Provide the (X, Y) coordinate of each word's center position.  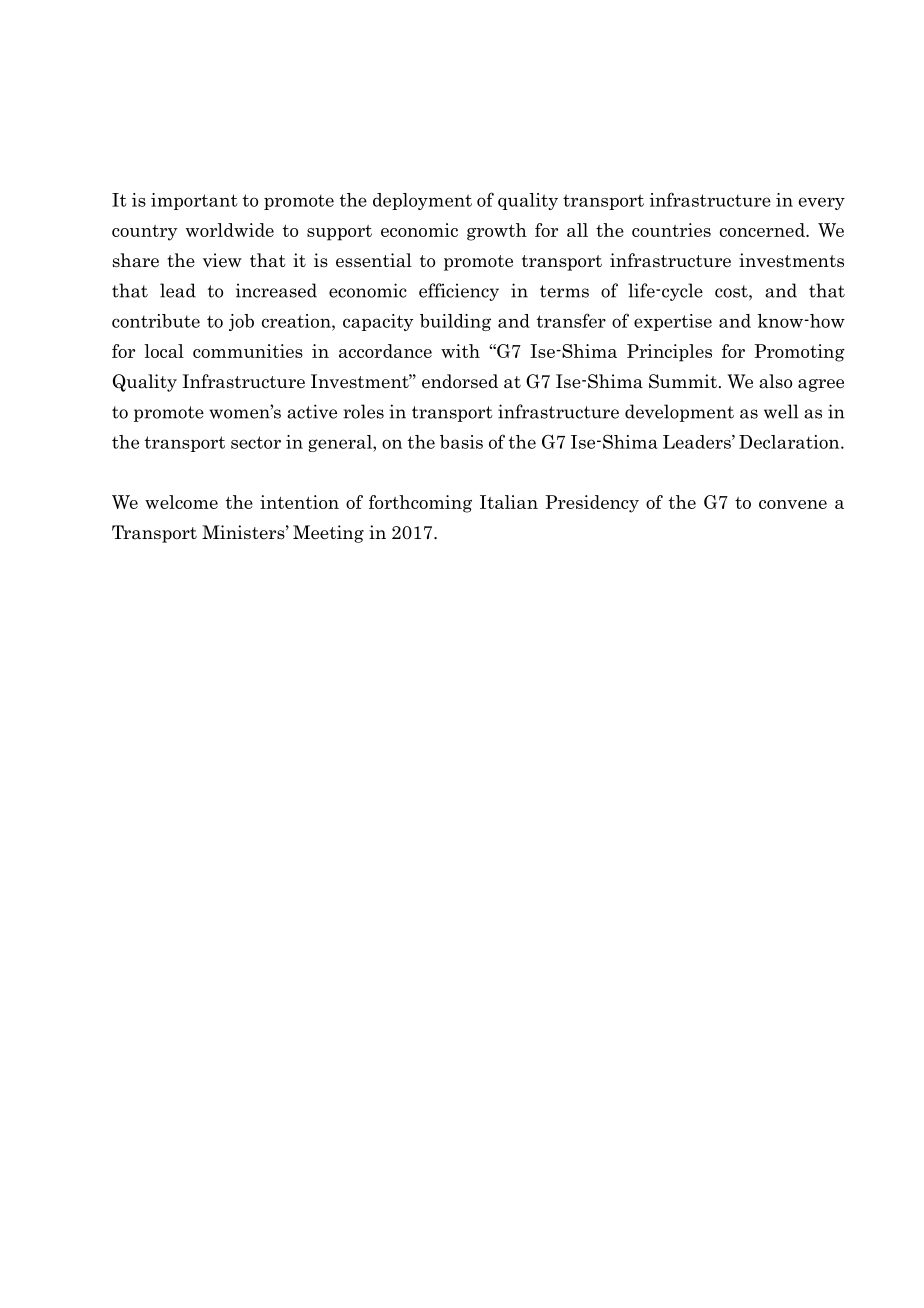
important (194, 201)
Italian (509, 502)
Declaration (790, 442)
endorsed (460, 381)
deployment (422, 201)
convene (793, 504)
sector (256, 442)
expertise (673, 322)
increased (276, 290)
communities (248, 351)
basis (461, 442)
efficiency (459, 292)
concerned (763, 230)
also (775, 381)
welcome (181, 502)
